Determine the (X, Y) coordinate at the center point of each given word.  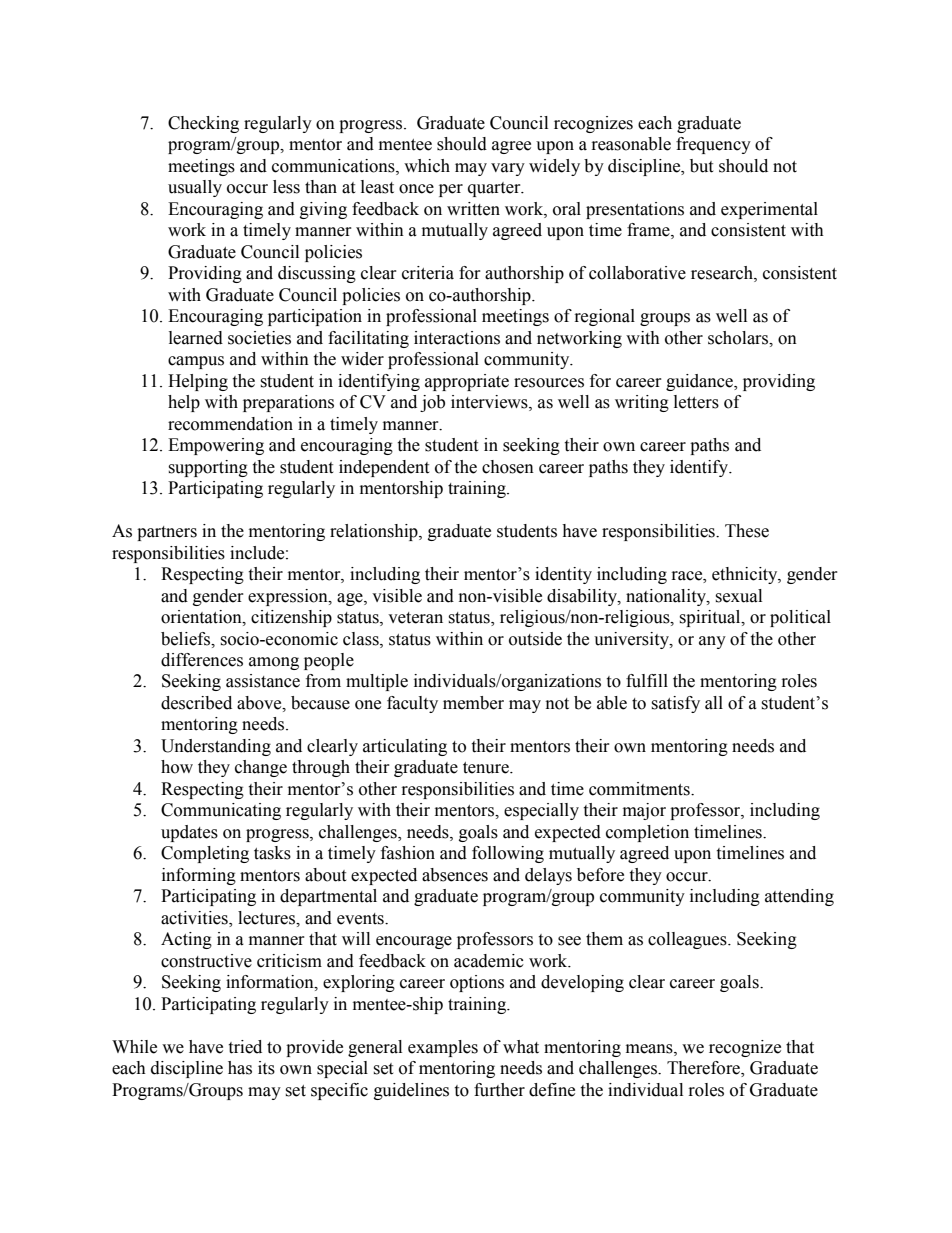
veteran (415, 618)
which (427, 166)
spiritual (711, 618)
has (240, 1068)
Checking (203, 124)
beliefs (187, 639)
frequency (713, 145)
